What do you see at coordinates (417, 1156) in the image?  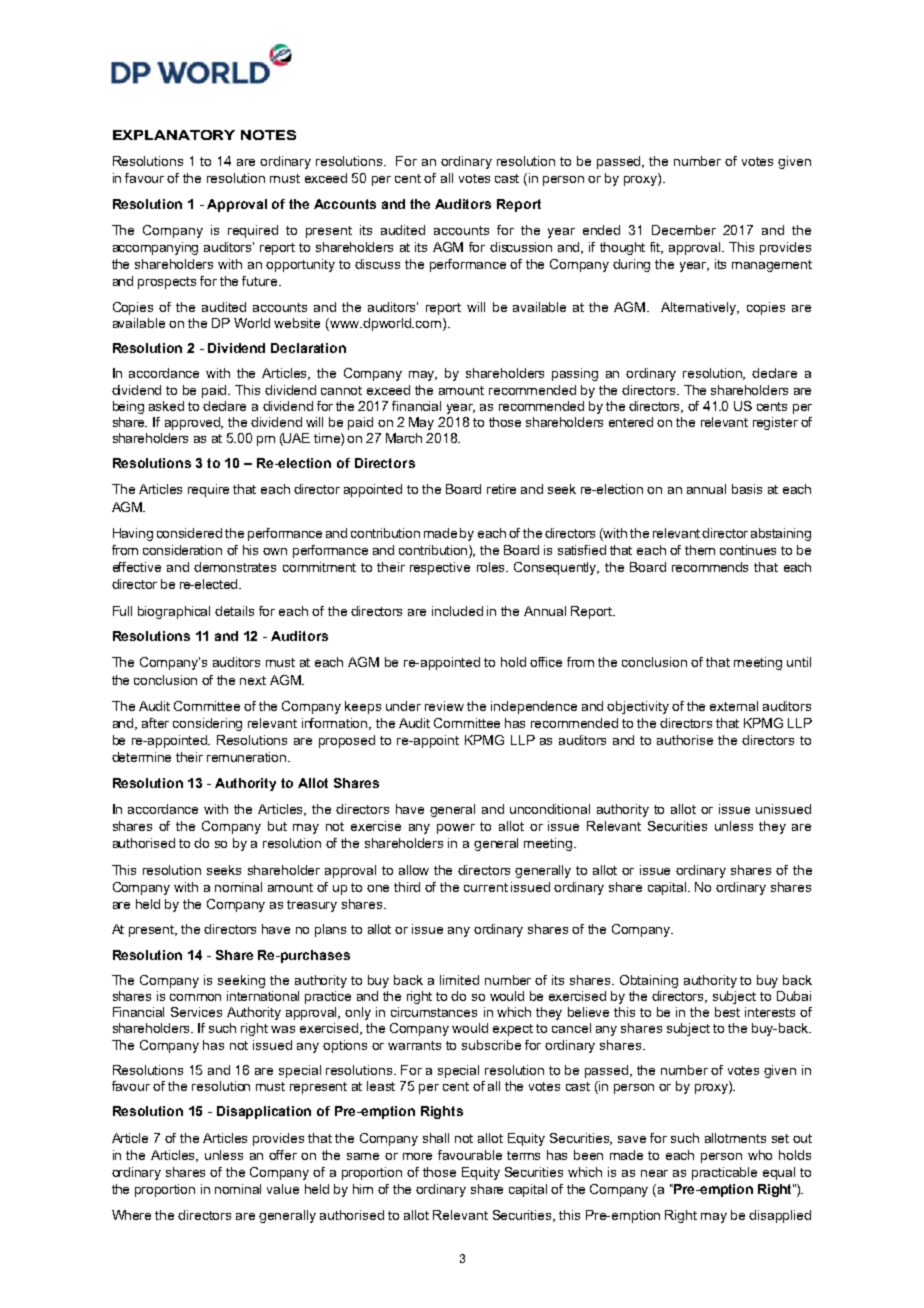 I see `more` at bounding box center [417, 1156].
